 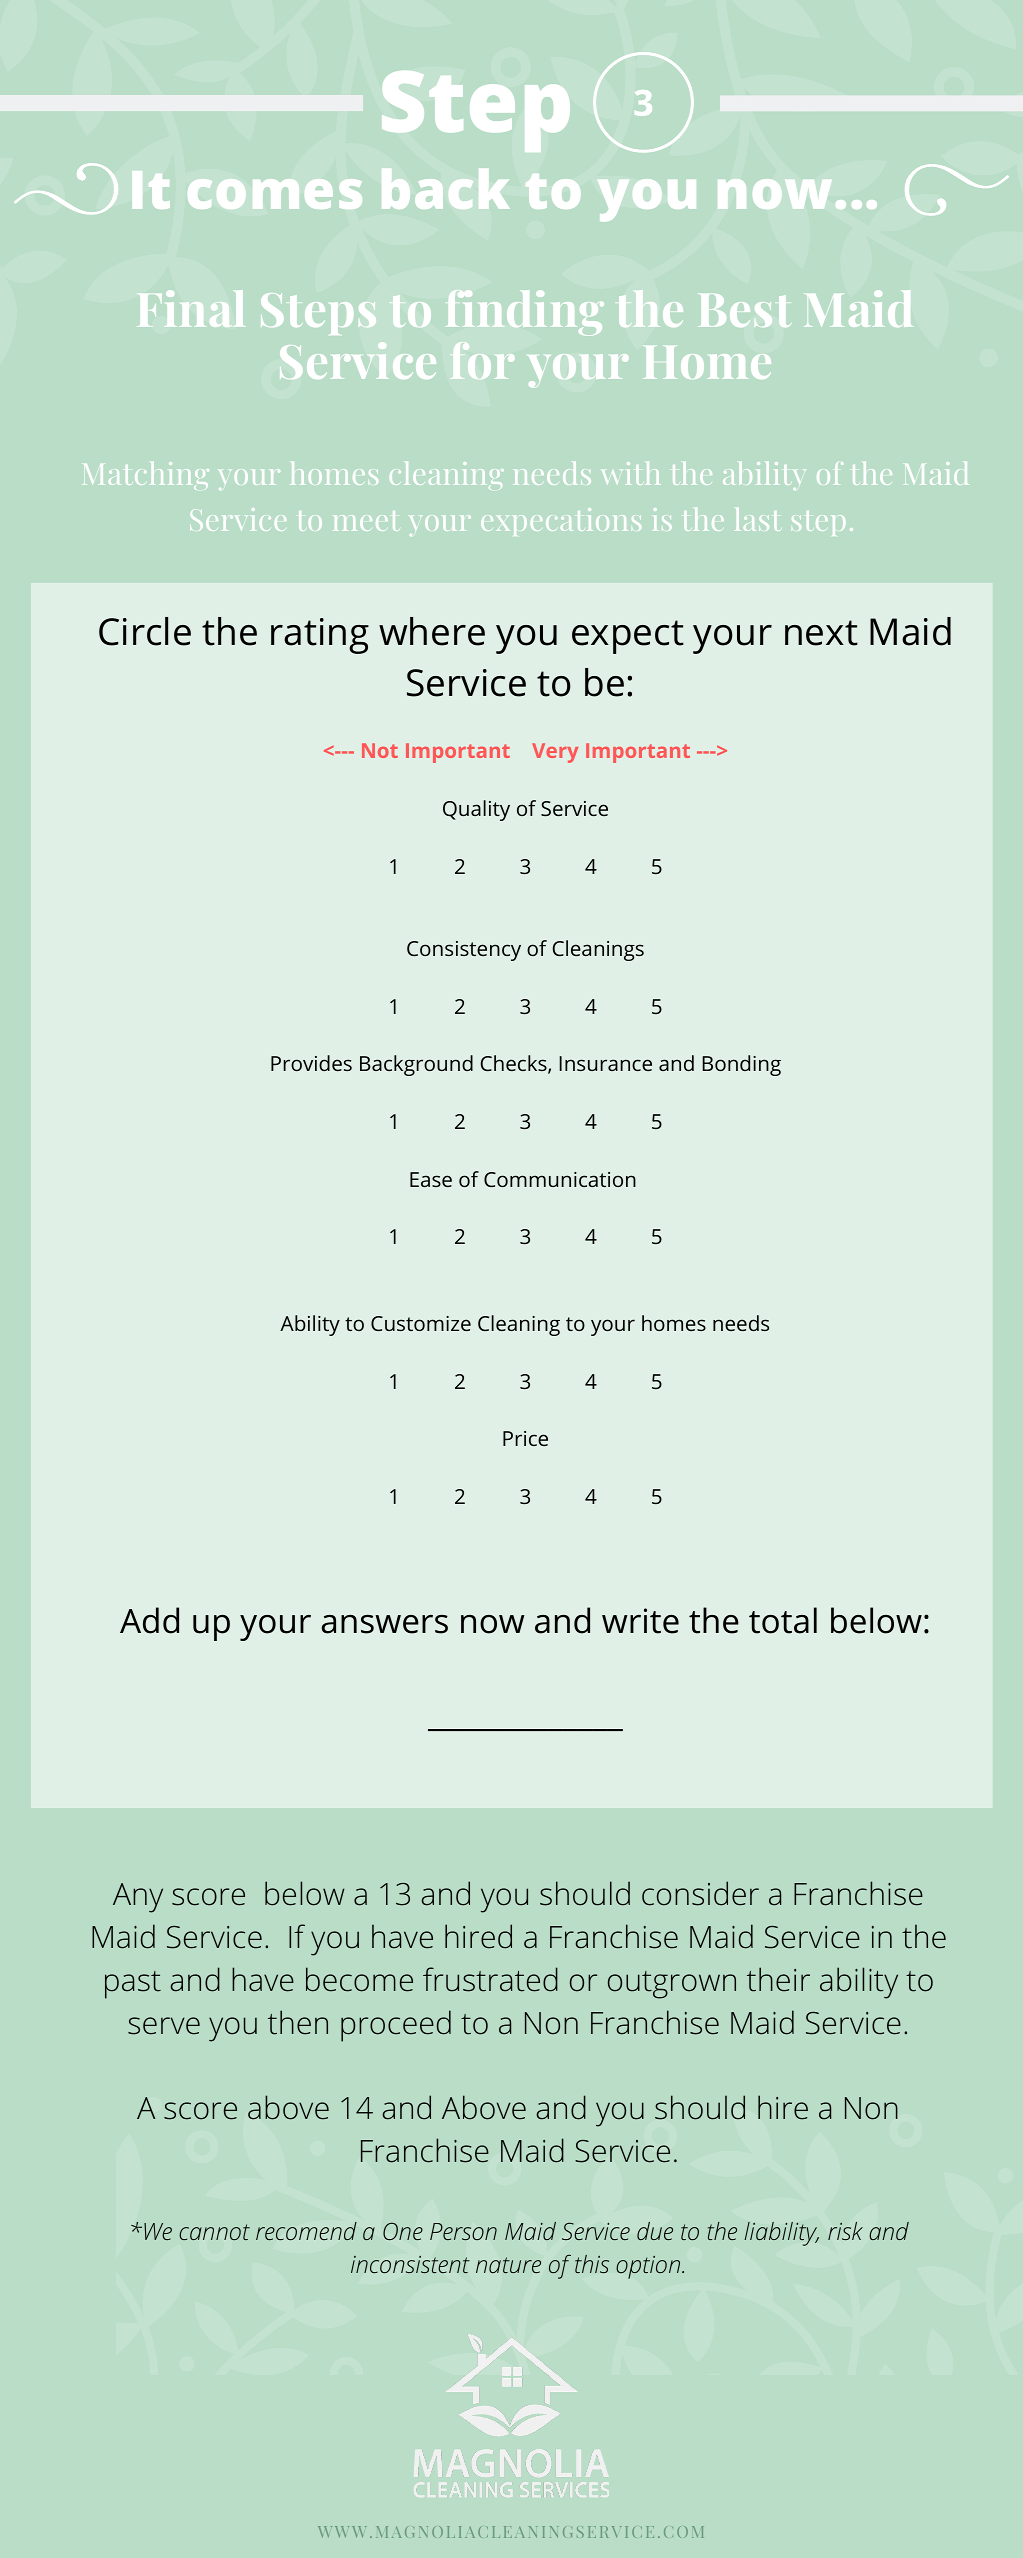 I want to click on cannot, so click(x=214, y=2232).
